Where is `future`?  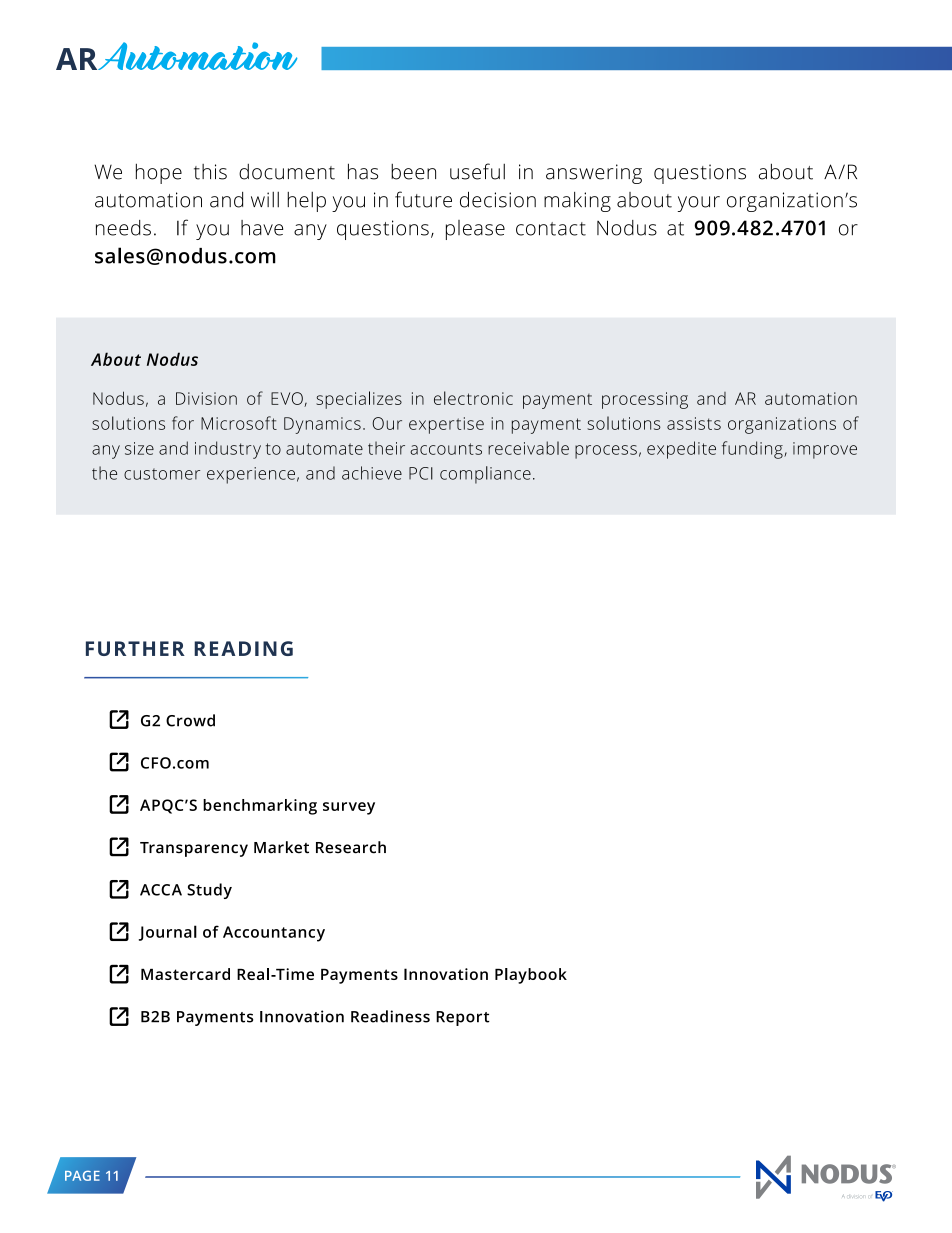 future is located at coordinates (423, 199).
